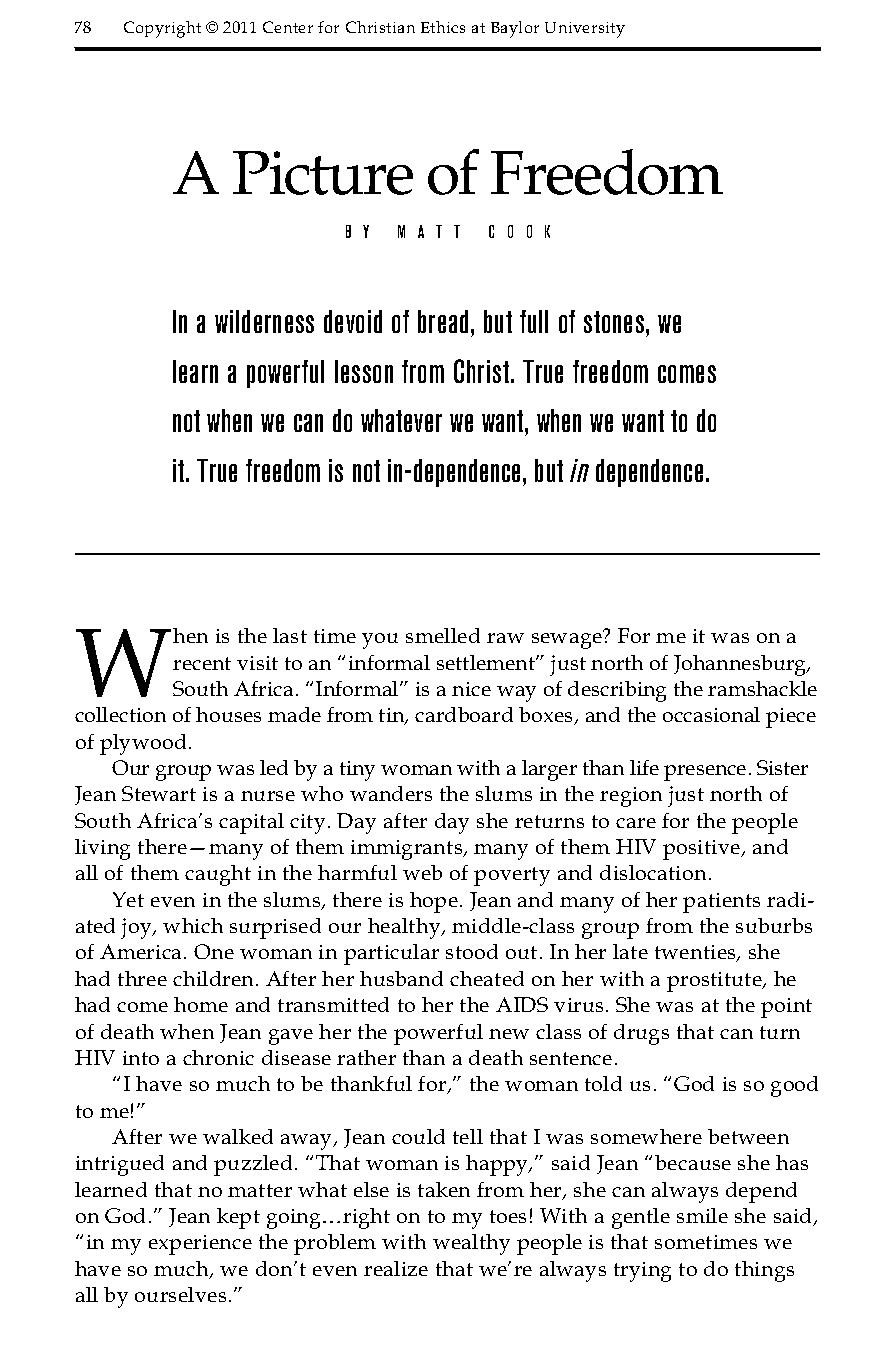 The width and height of the image is (896, 1345). I want to click on Center, so click(288, 27).
